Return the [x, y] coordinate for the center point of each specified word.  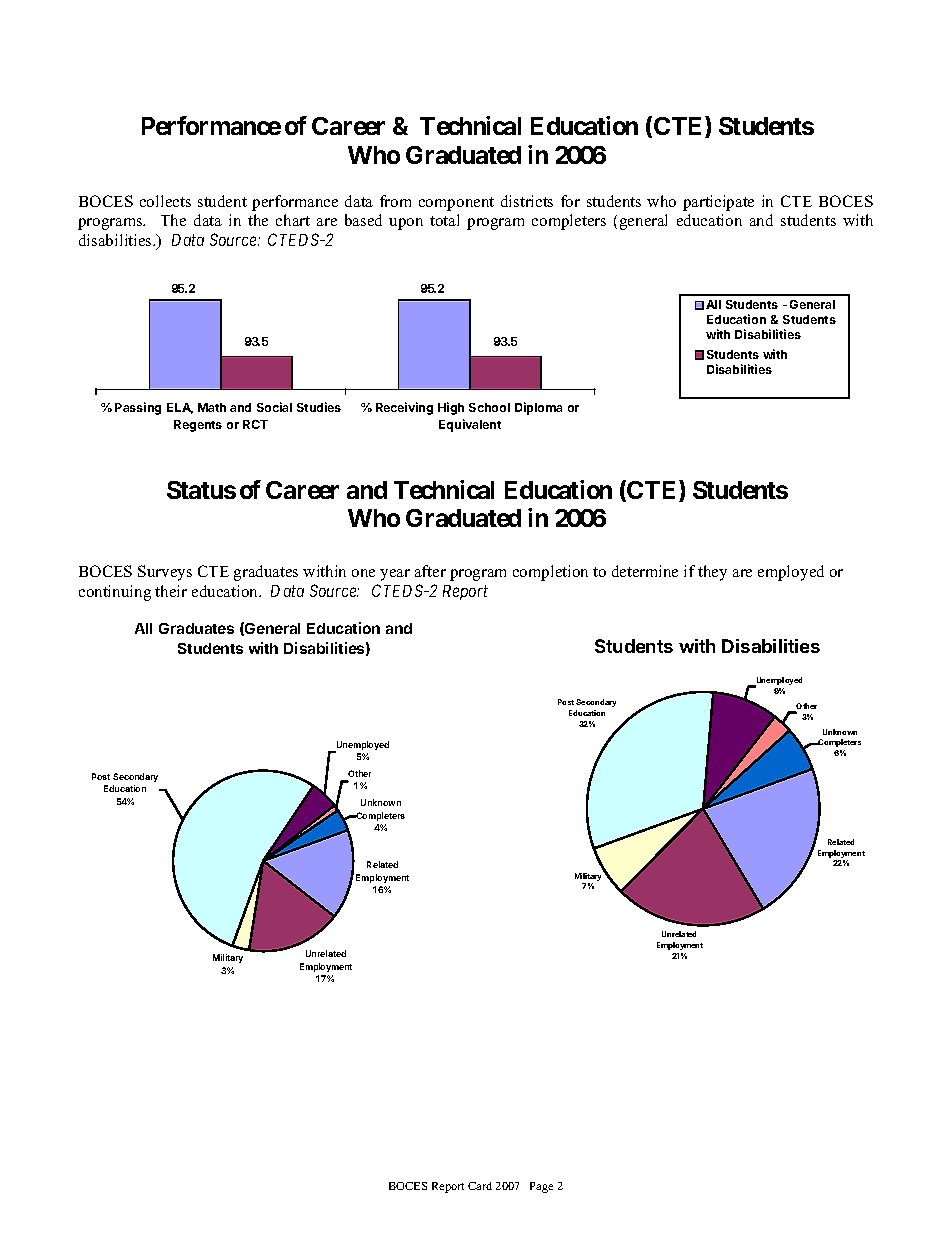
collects [165, 201]
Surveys [165, 573]
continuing [115, 593]
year [395, 575]
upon [406, 224]
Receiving [404, 408]
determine [645, 571]
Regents [198, 426]
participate [718, 203]
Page [541, 1187]
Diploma [538, 408]
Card [480, 1186]
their [171, 591]
